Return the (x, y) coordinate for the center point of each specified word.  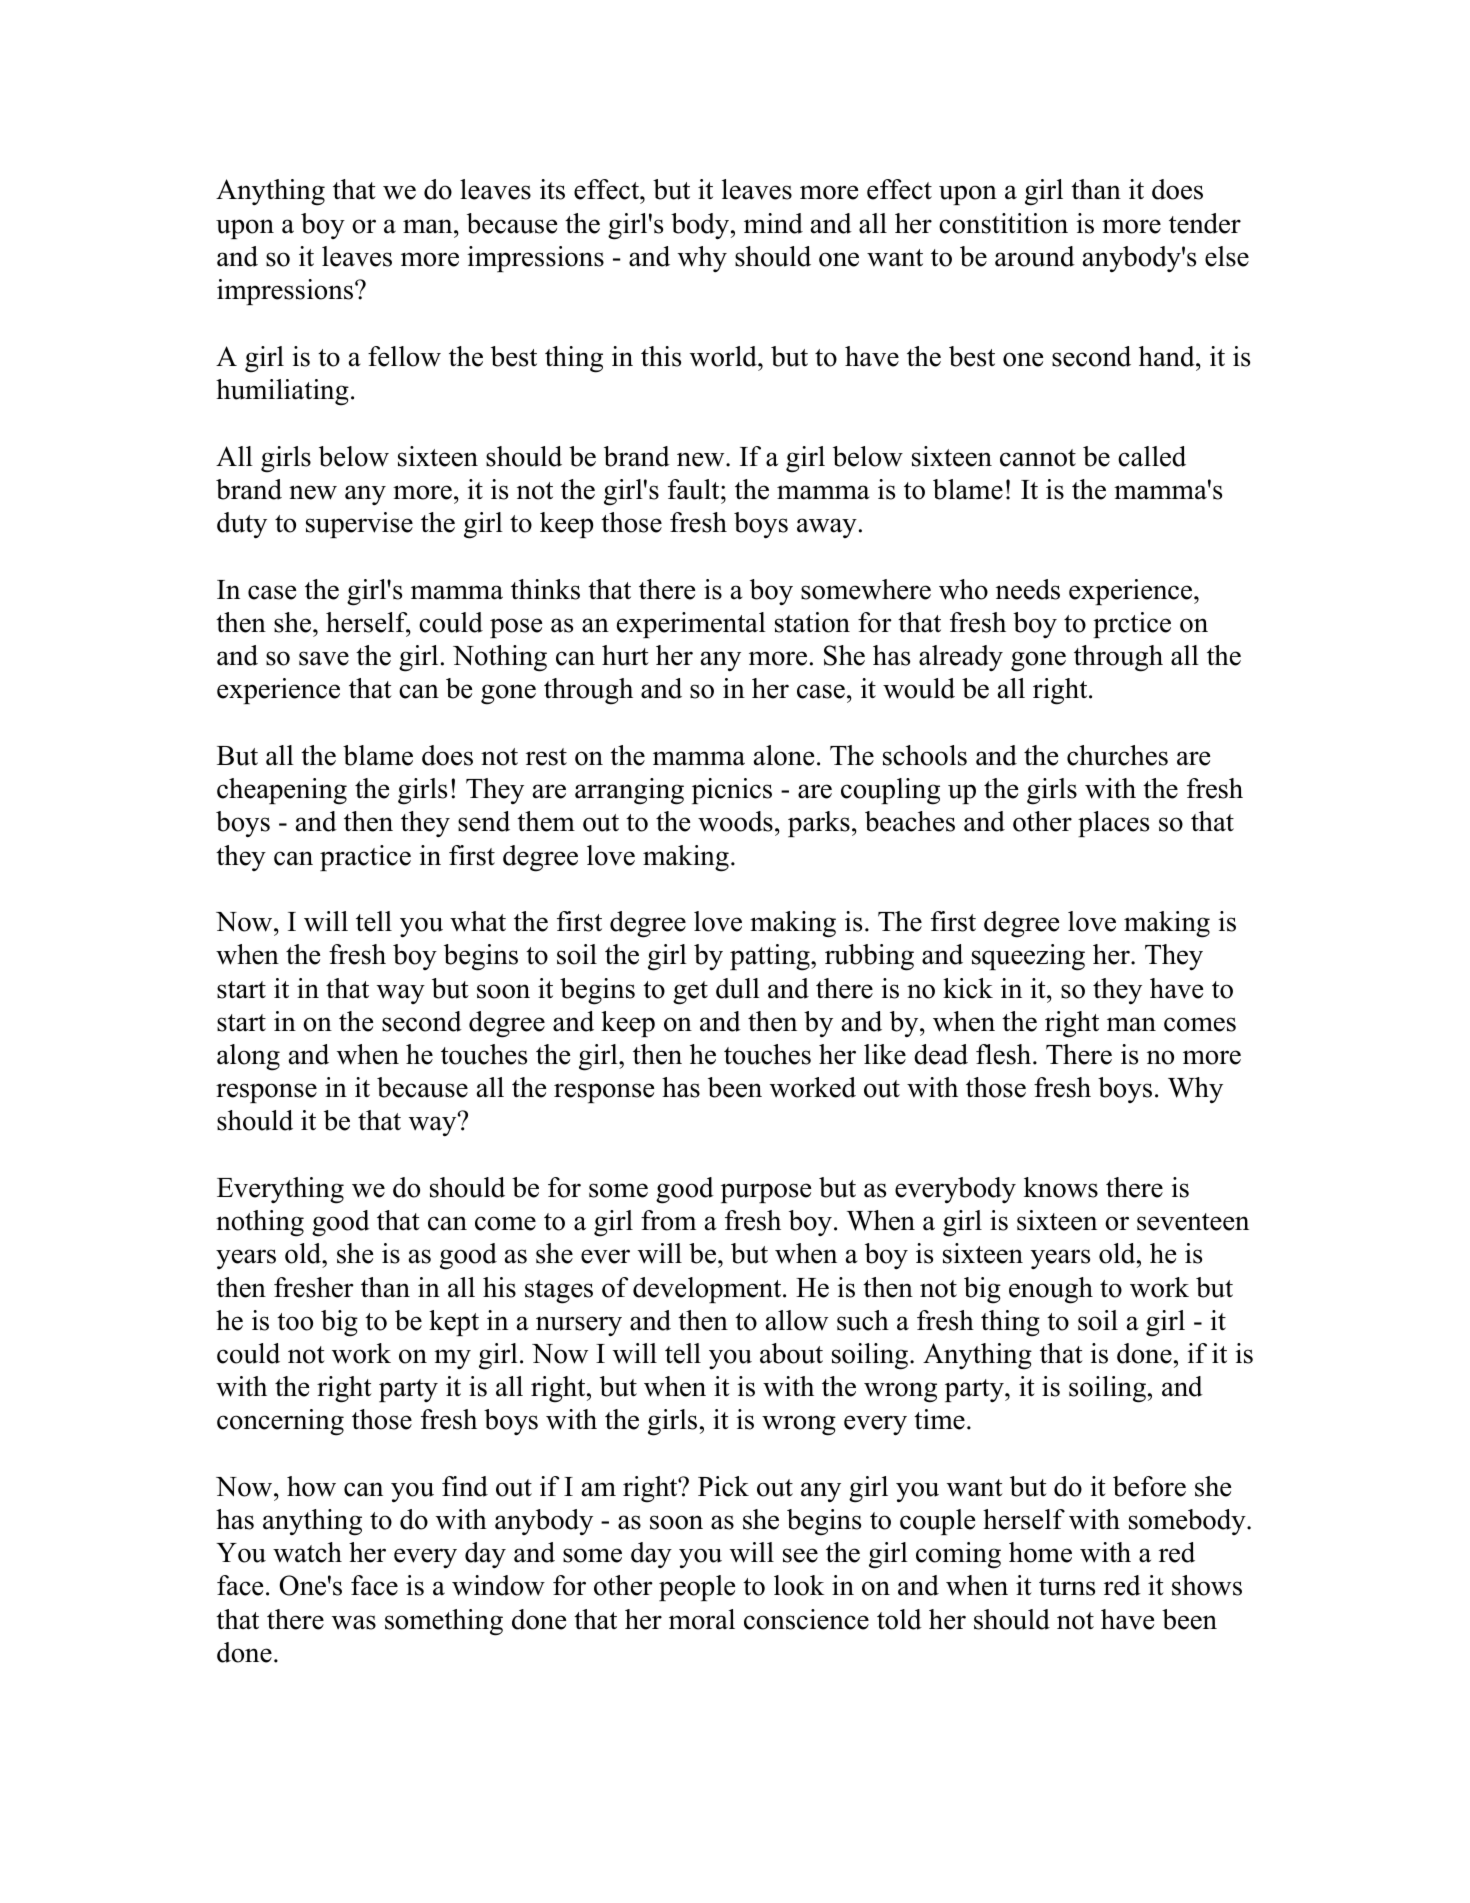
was (354, 1622)
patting (771, 957)
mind (773, 223)
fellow (404, 356)
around (1035, 256)
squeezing (1028, 957)
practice (365, 858)
